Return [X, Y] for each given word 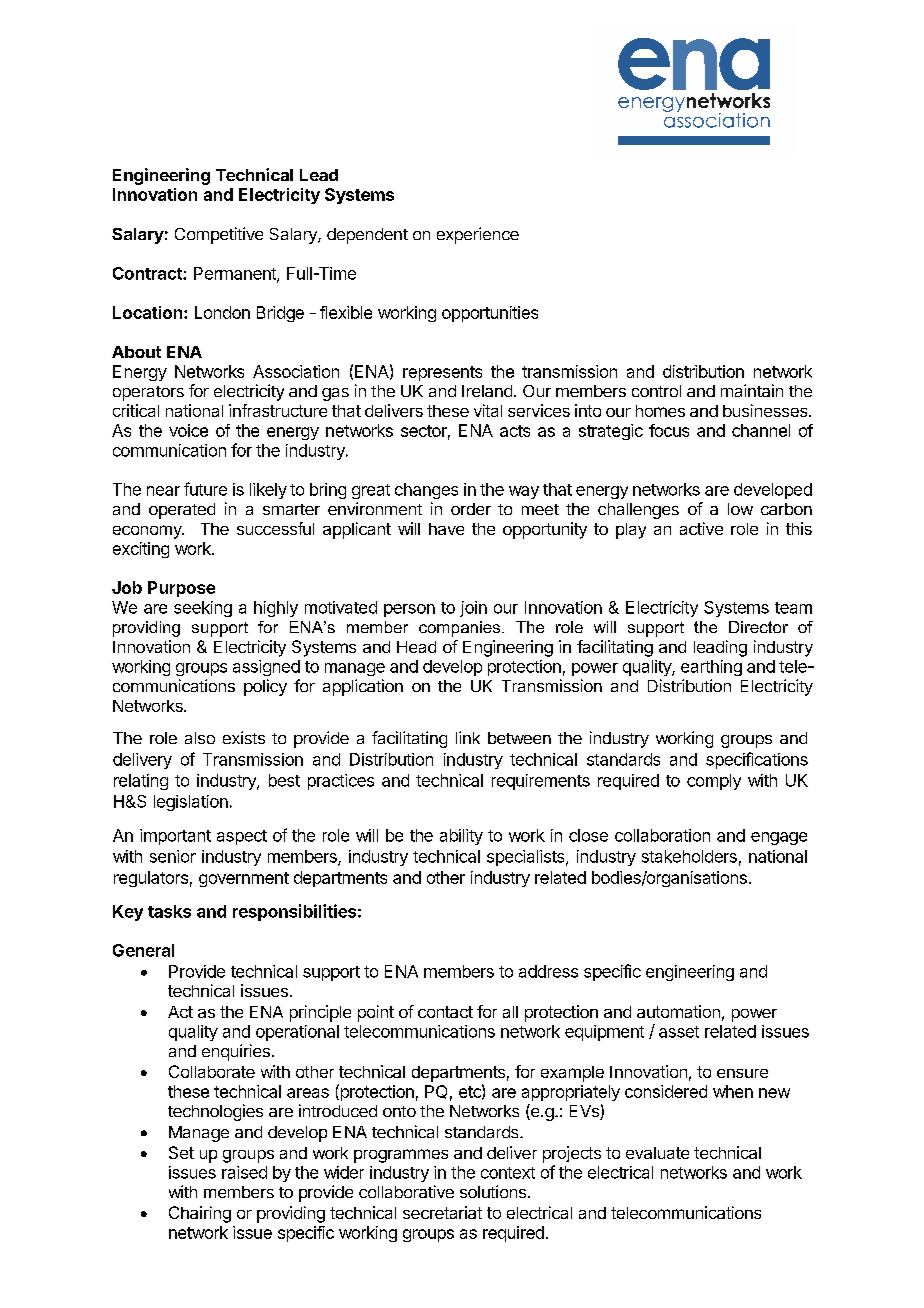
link [468, 737]
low [740, 509]
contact [445, 1012]
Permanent [236, 274]
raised [244, 1172]
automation [678, 1011]
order [471, 509]
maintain [752, 390]
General [143, 950]
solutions [493, 1191]
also [200, 738]
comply [714, 782]
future [205, 489]
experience [478, 235]
